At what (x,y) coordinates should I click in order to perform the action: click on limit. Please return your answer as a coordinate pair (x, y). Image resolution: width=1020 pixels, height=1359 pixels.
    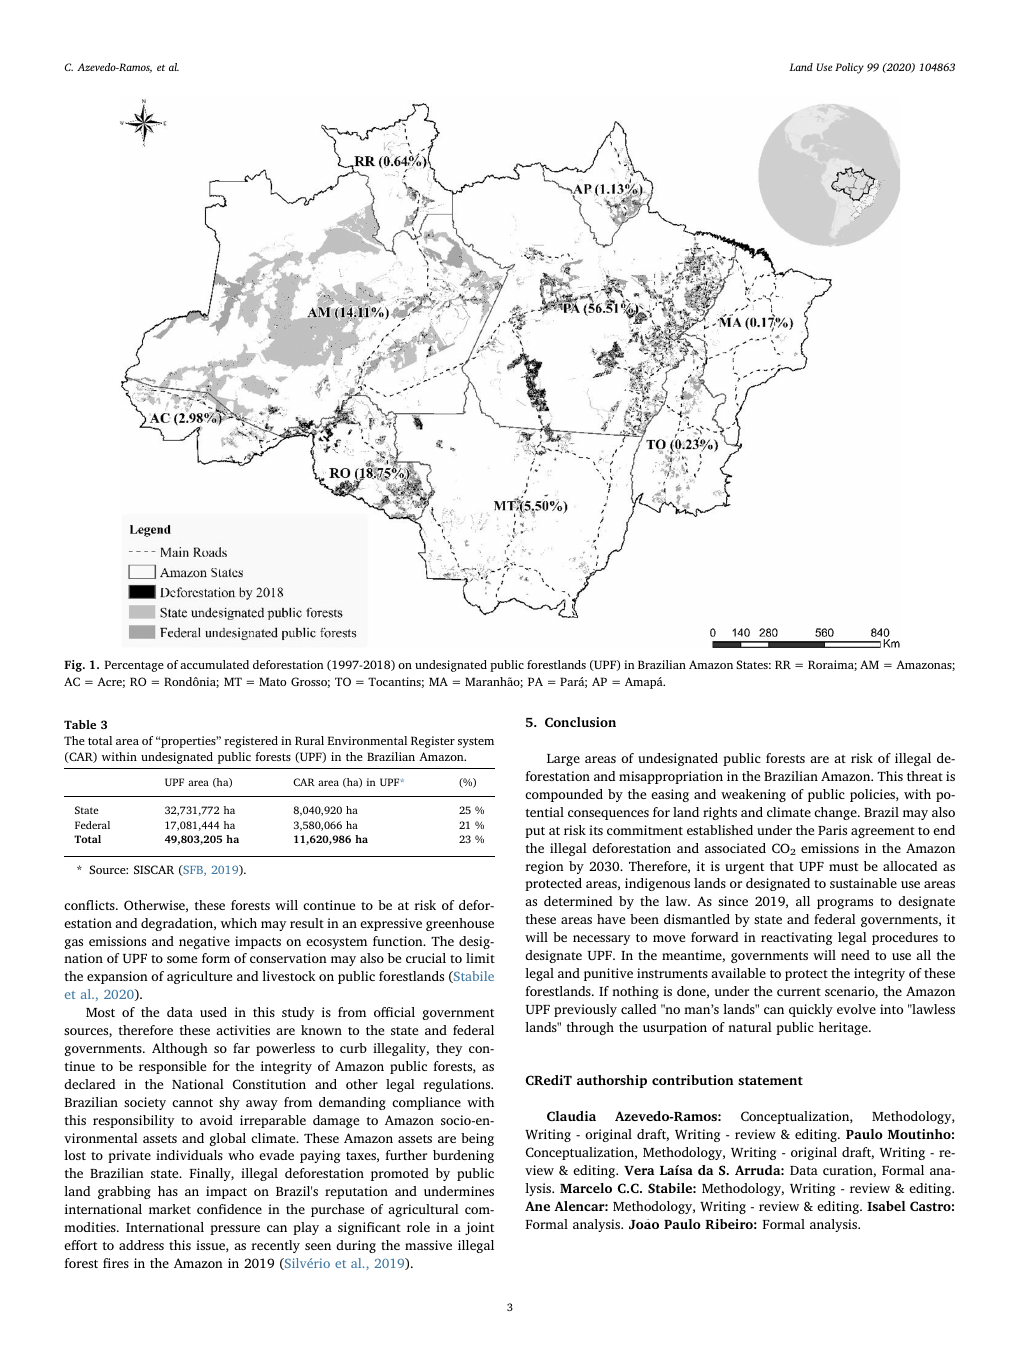
    Looking at the image, I should click on (480, 958).
